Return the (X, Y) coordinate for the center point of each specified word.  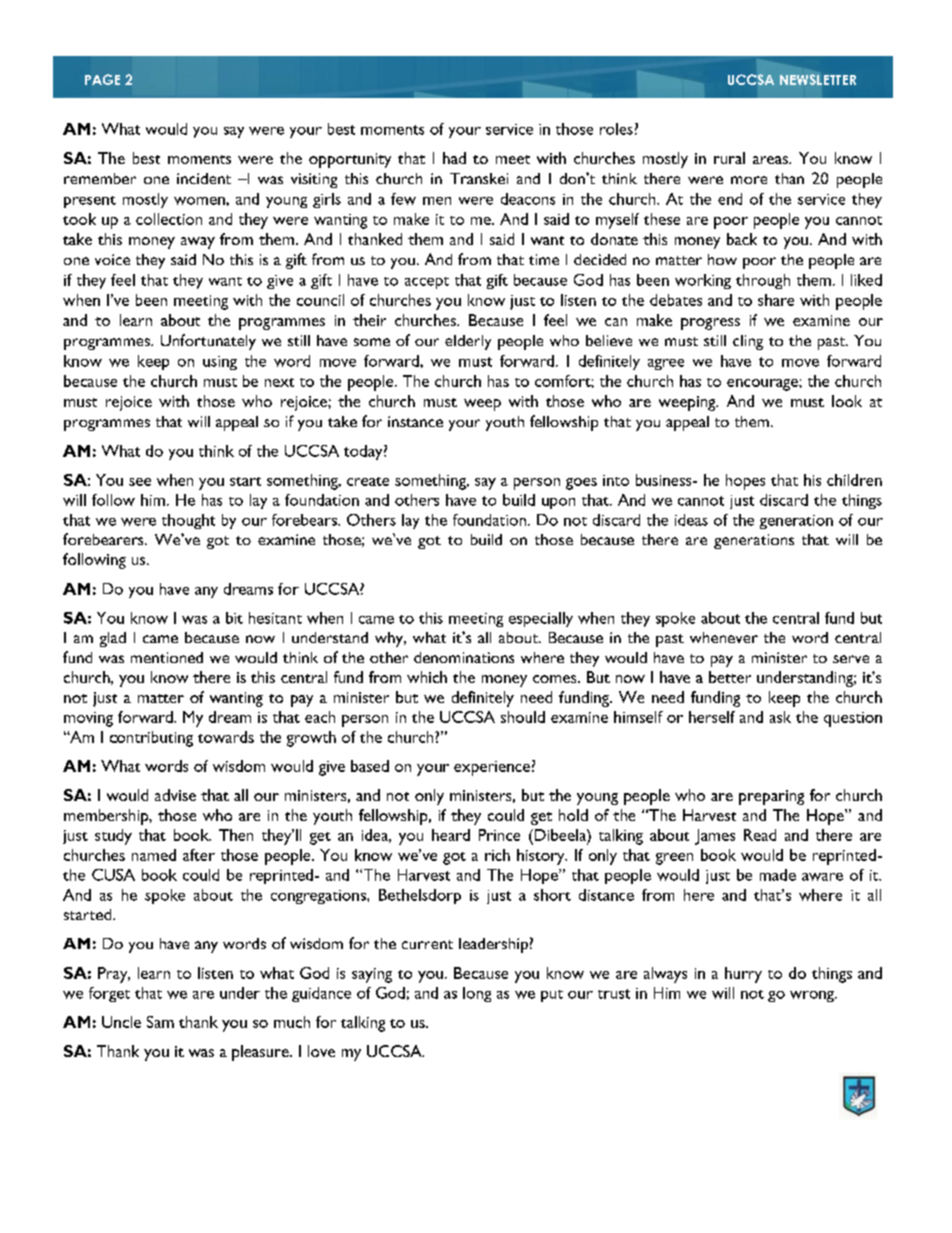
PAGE (102, 79)
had (454, 158)
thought (188, 521)
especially (541, 619)
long (477, 994)
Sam (160, 1022)
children (854, 480)
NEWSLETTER (818, 79)
